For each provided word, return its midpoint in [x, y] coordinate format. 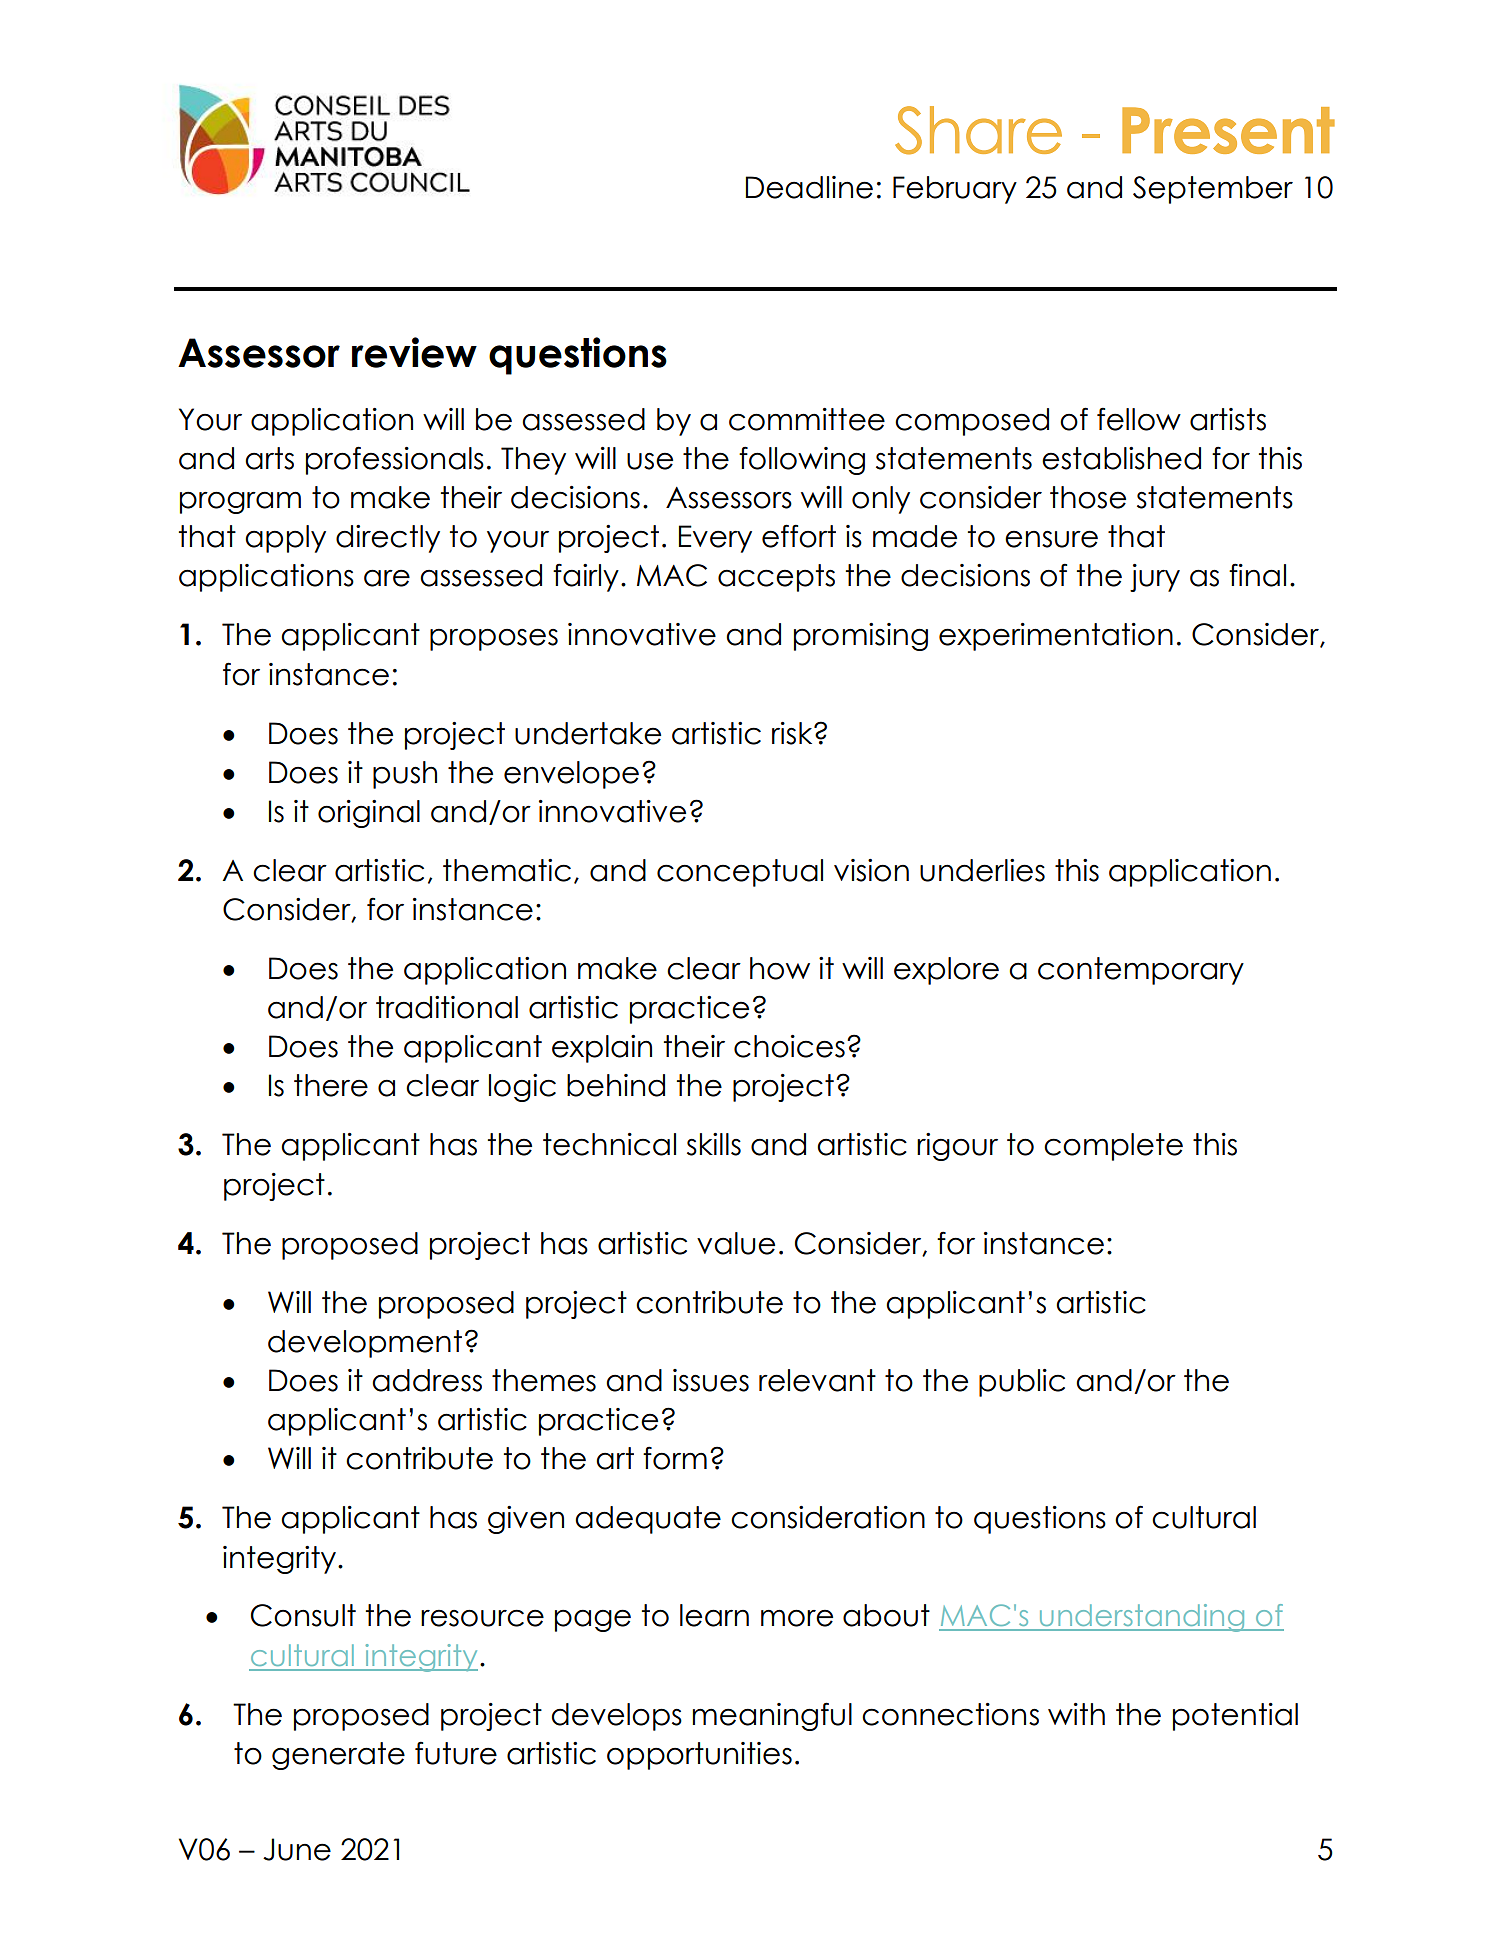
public [1022, 1383]
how [780, 968]
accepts [776, 578]
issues [711, 1380]
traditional [447, 1007]
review [414, 352]
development [365, 1344]
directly [388, 539]
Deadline [809, 187]
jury [1155, 578]
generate [338, 1756]
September [1213, 190]
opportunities [699, 1756]
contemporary [1141, 971]
